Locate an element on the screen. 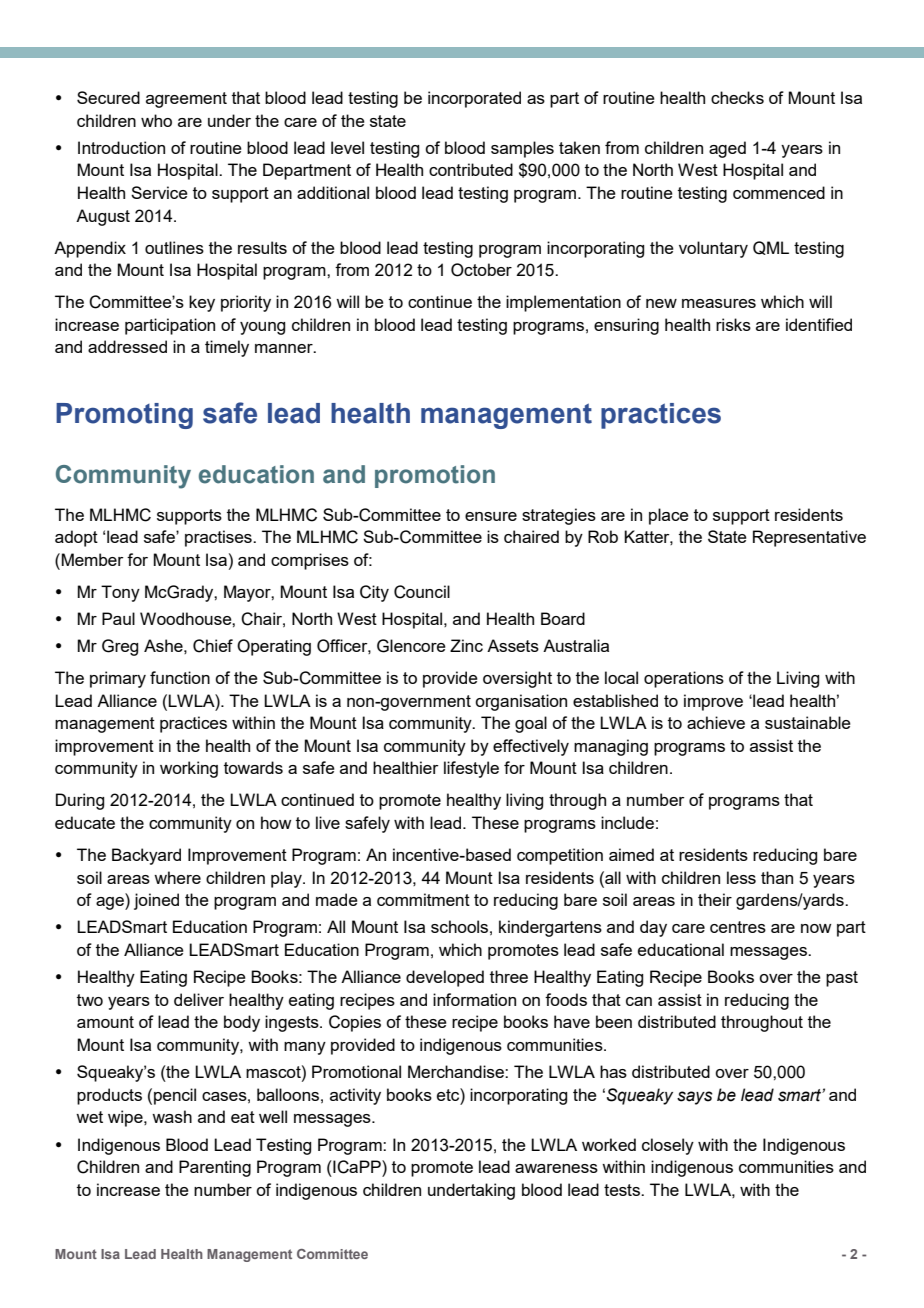  who is located at coordinates (156, 120).
